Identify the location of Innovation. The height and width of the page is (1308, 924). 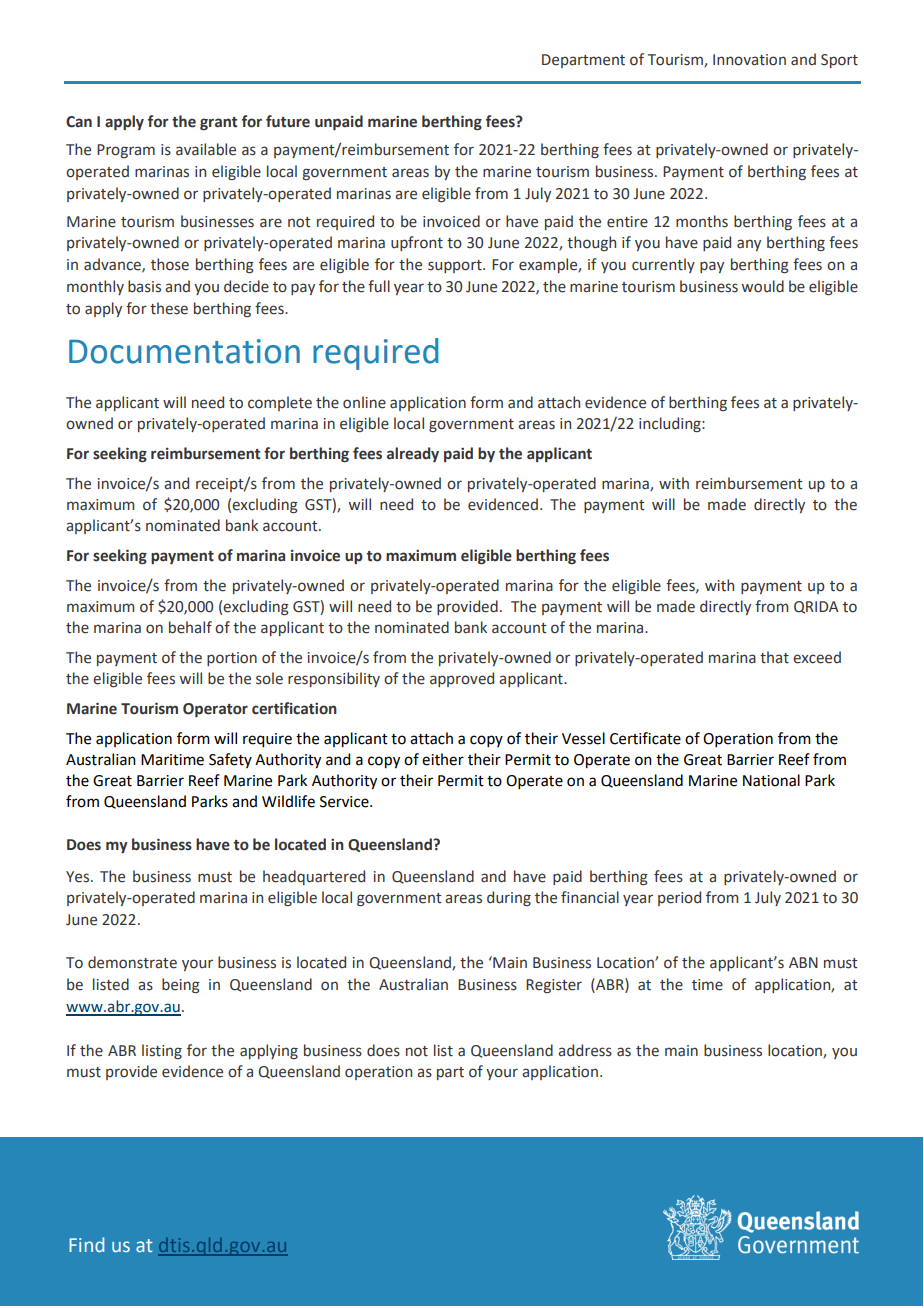
(749, 60).
